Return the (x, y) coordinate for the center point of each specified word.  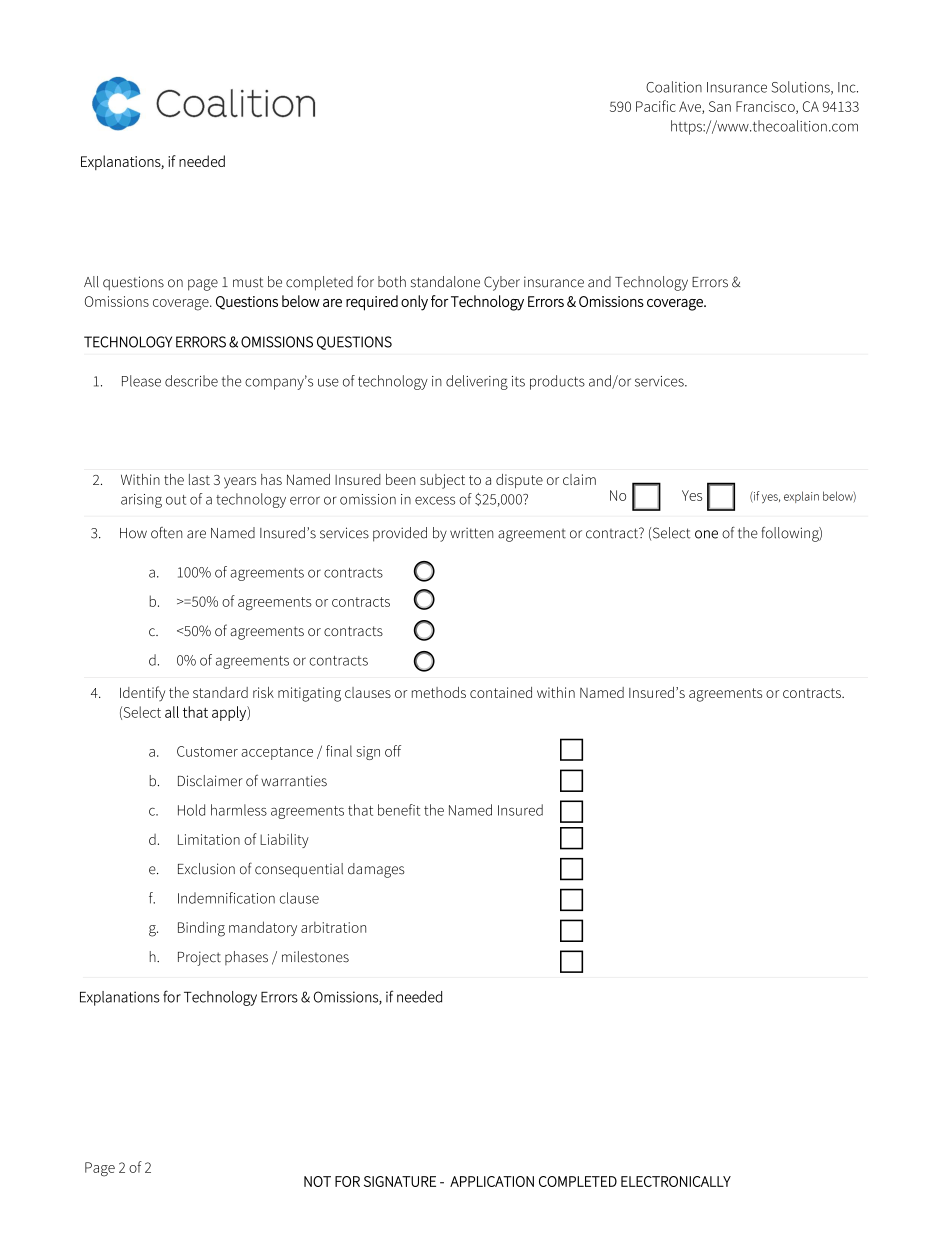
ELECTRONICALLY (676, 1181)
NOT (317, 1181)
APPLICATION (492, 1181)
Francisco (766, 107)
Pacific (656, 106)
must (248, 282)
